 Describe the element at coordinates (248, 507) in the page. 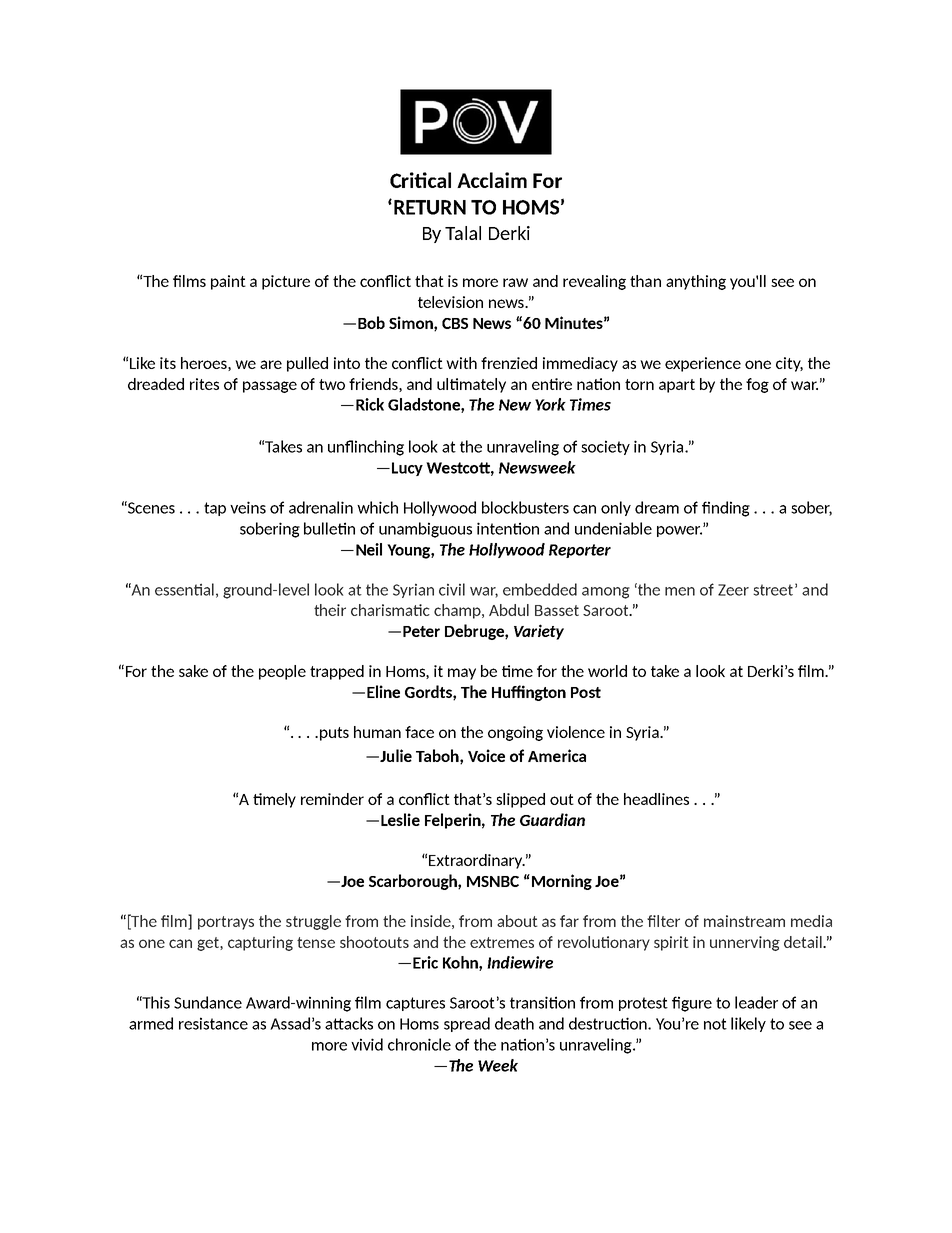

I see `veins` at that location.
